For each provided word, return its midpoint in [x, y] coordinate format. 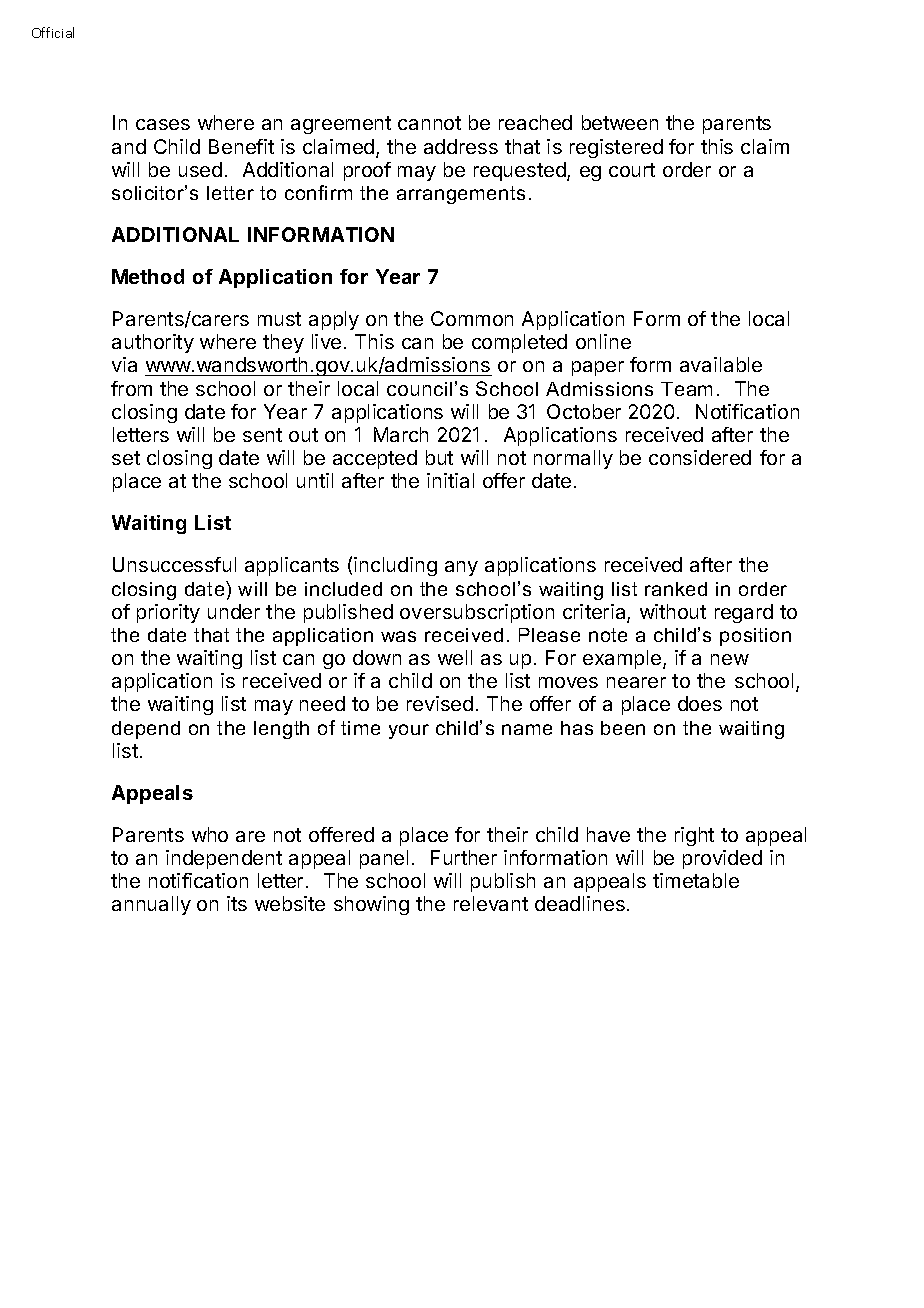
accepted [375, 459]
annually [151, 905]
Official [53, 32]
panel [384, 859]
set [126, 458]
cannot [429, 123]
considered [700, 457]
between [620, 122]
